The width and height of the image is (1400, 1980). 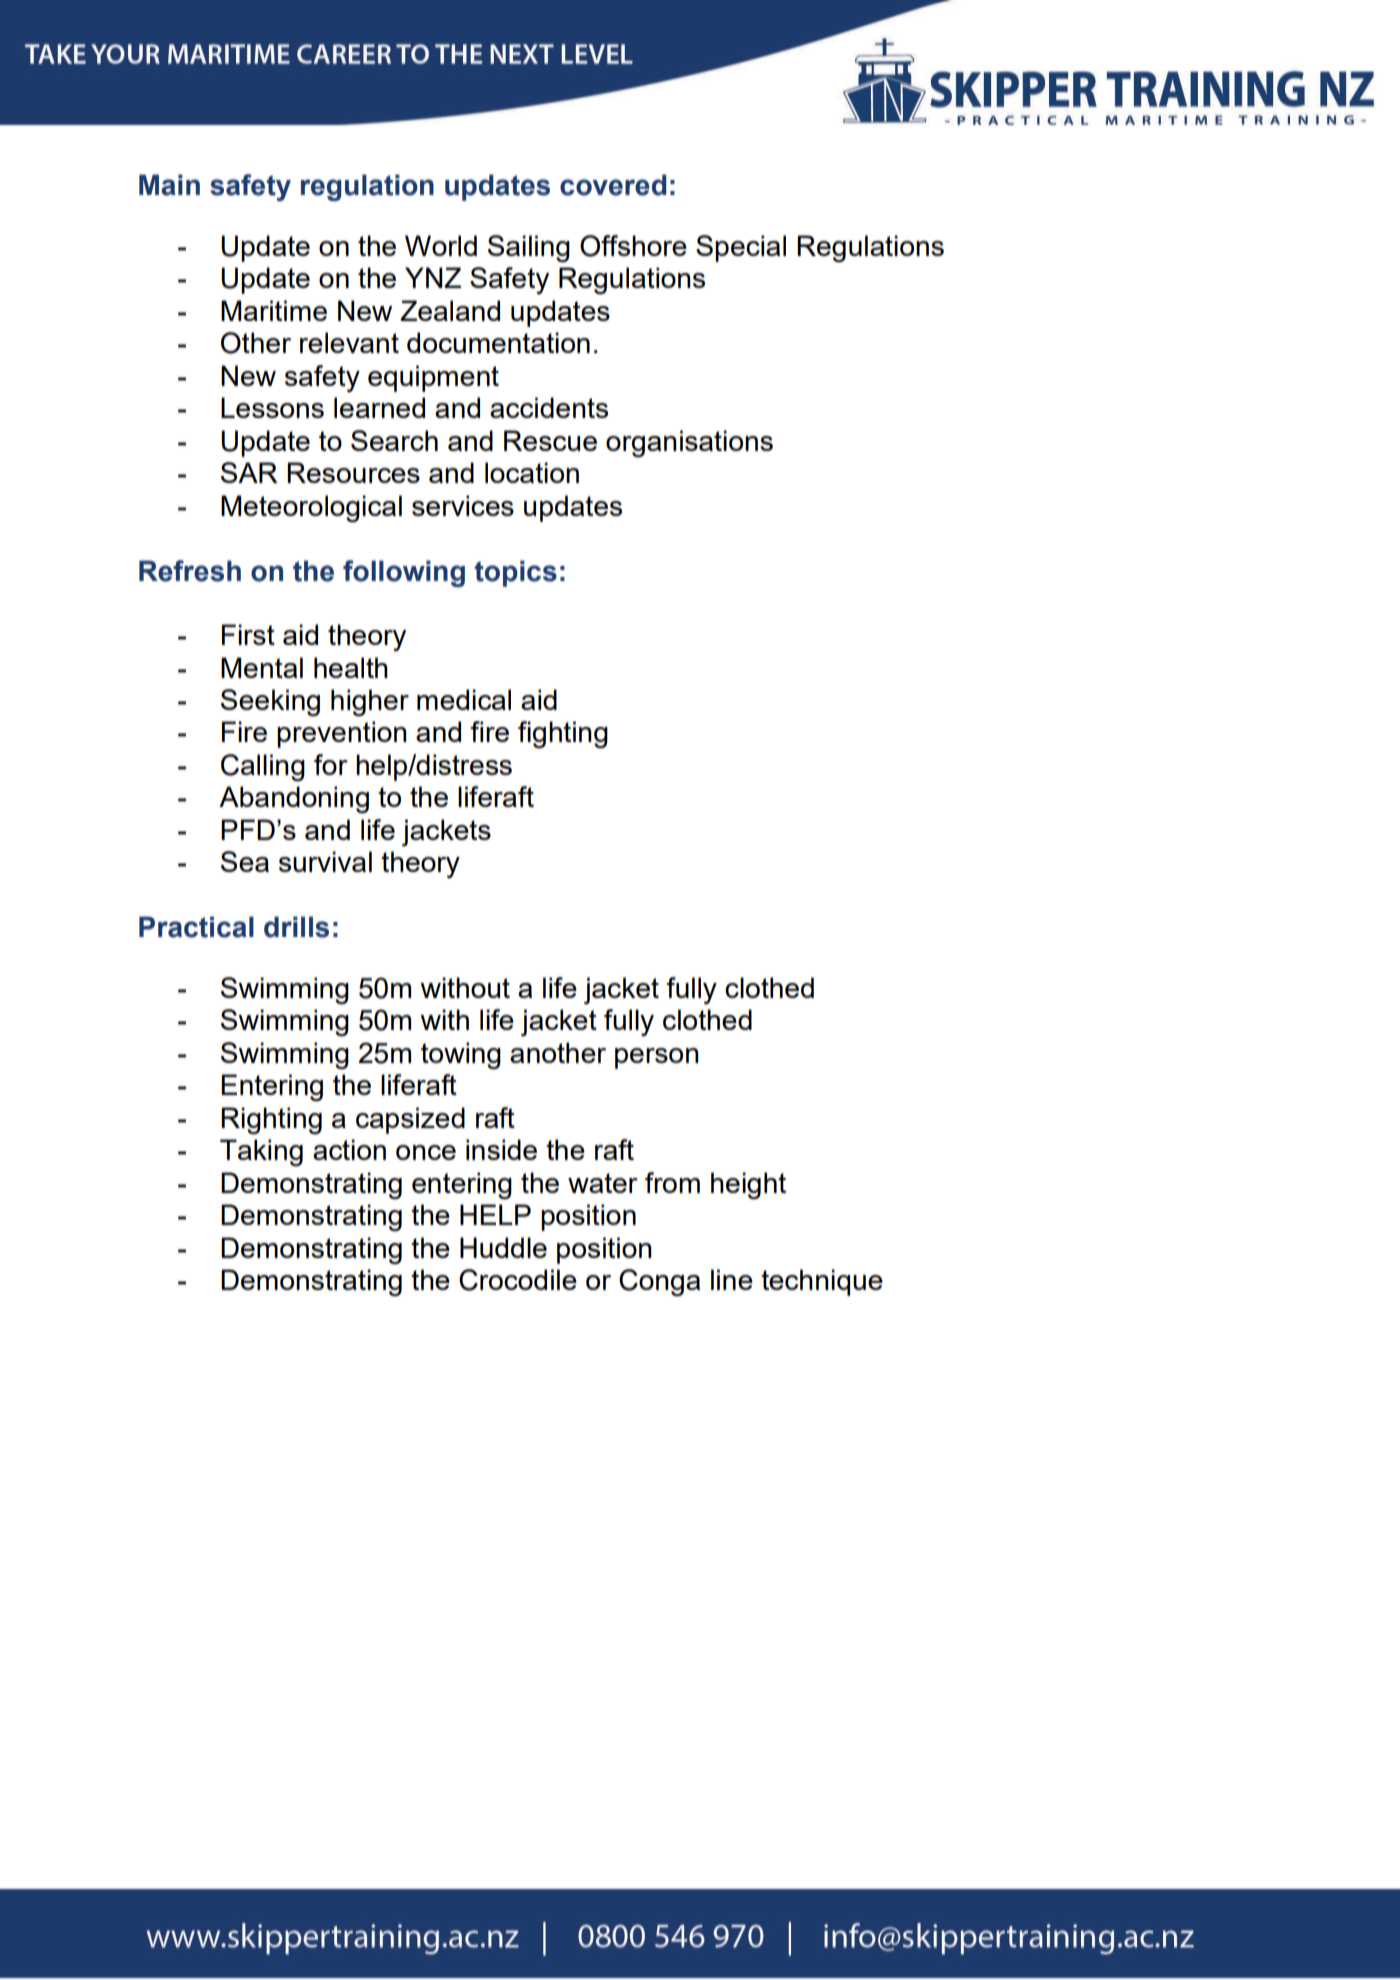 I want to click on Main, so click(x=169, y=185).
